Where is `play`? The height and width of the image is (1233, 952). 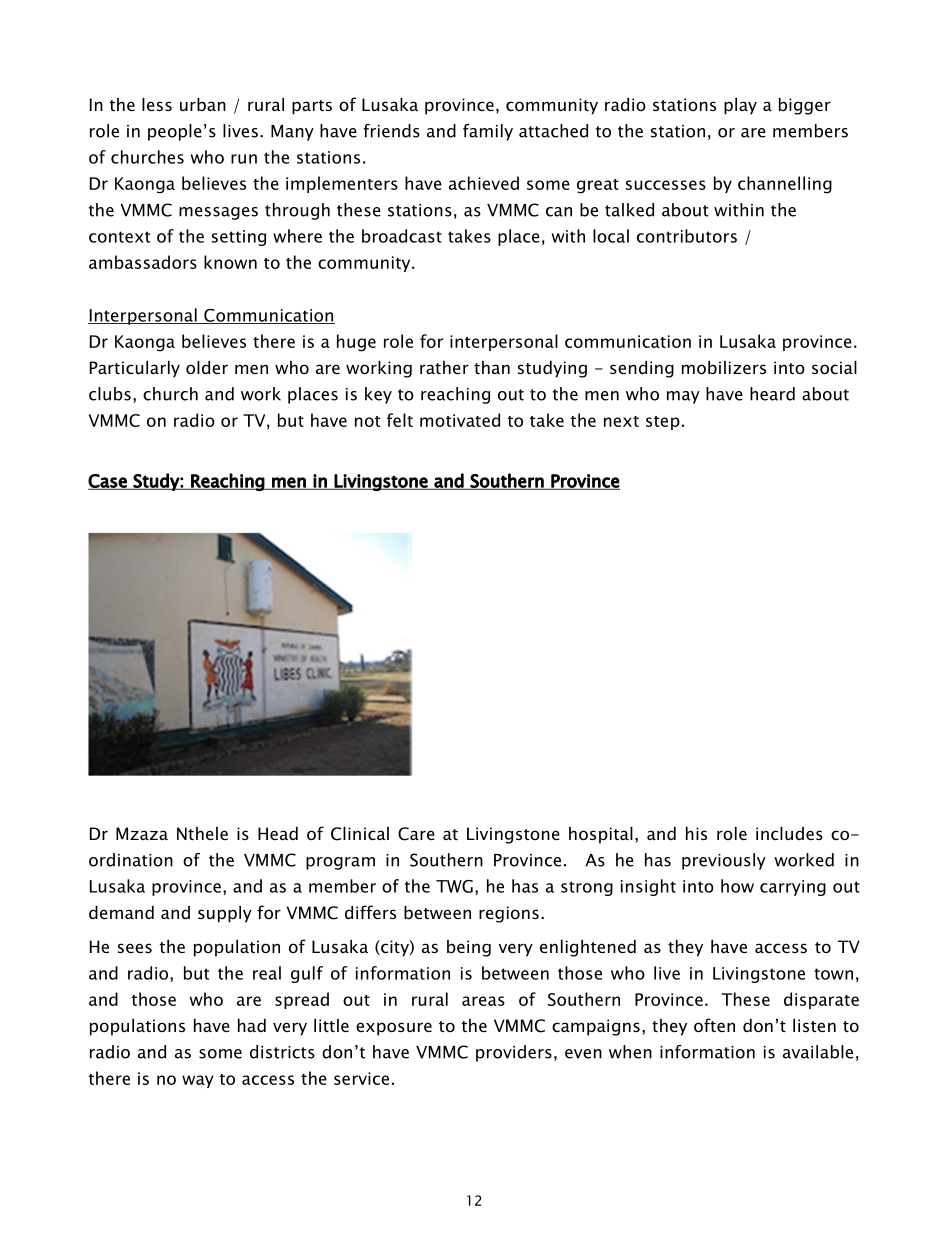
play is located at coordinates (740, 106).
